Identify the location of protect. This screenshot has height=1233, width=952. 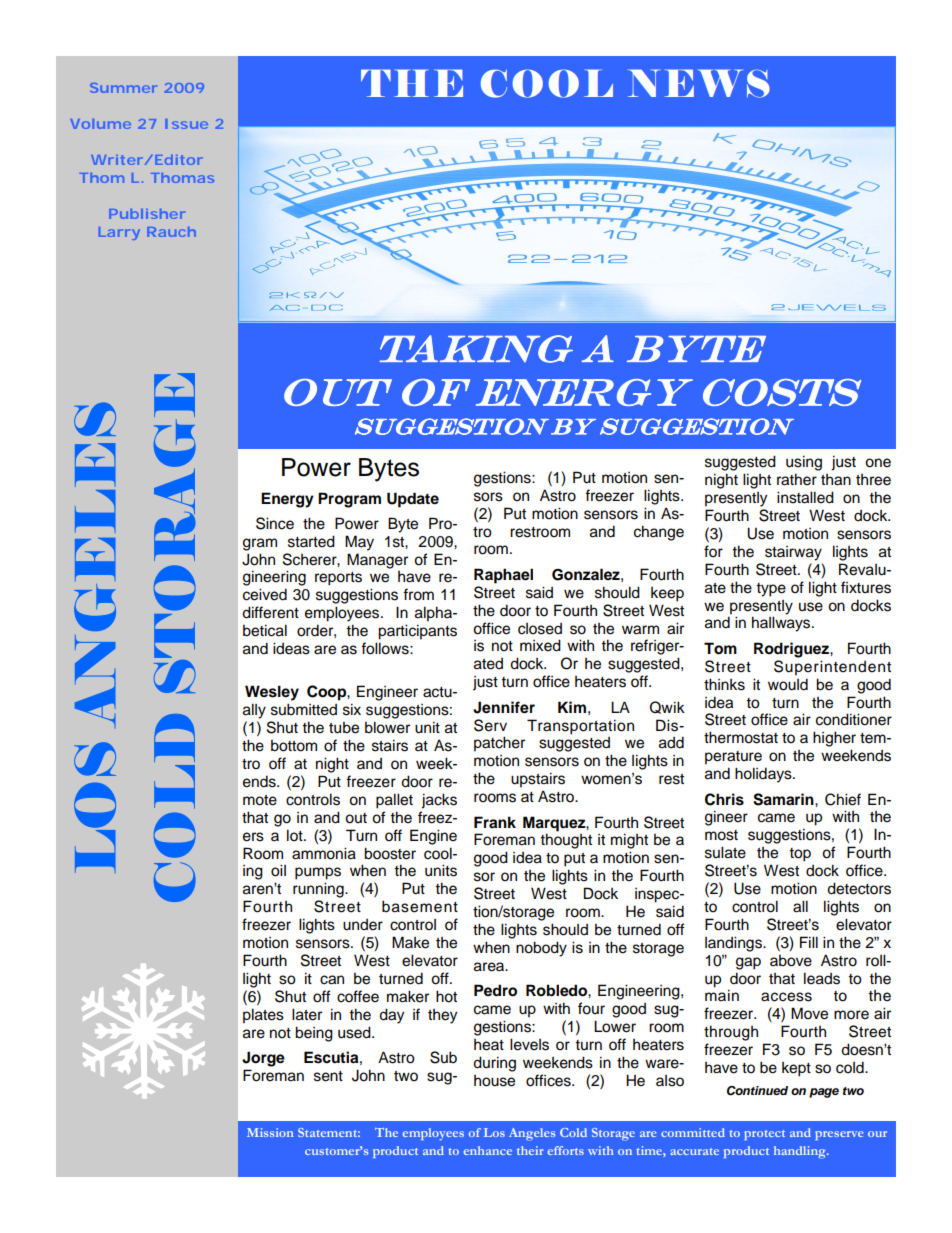
(764, 1135).
